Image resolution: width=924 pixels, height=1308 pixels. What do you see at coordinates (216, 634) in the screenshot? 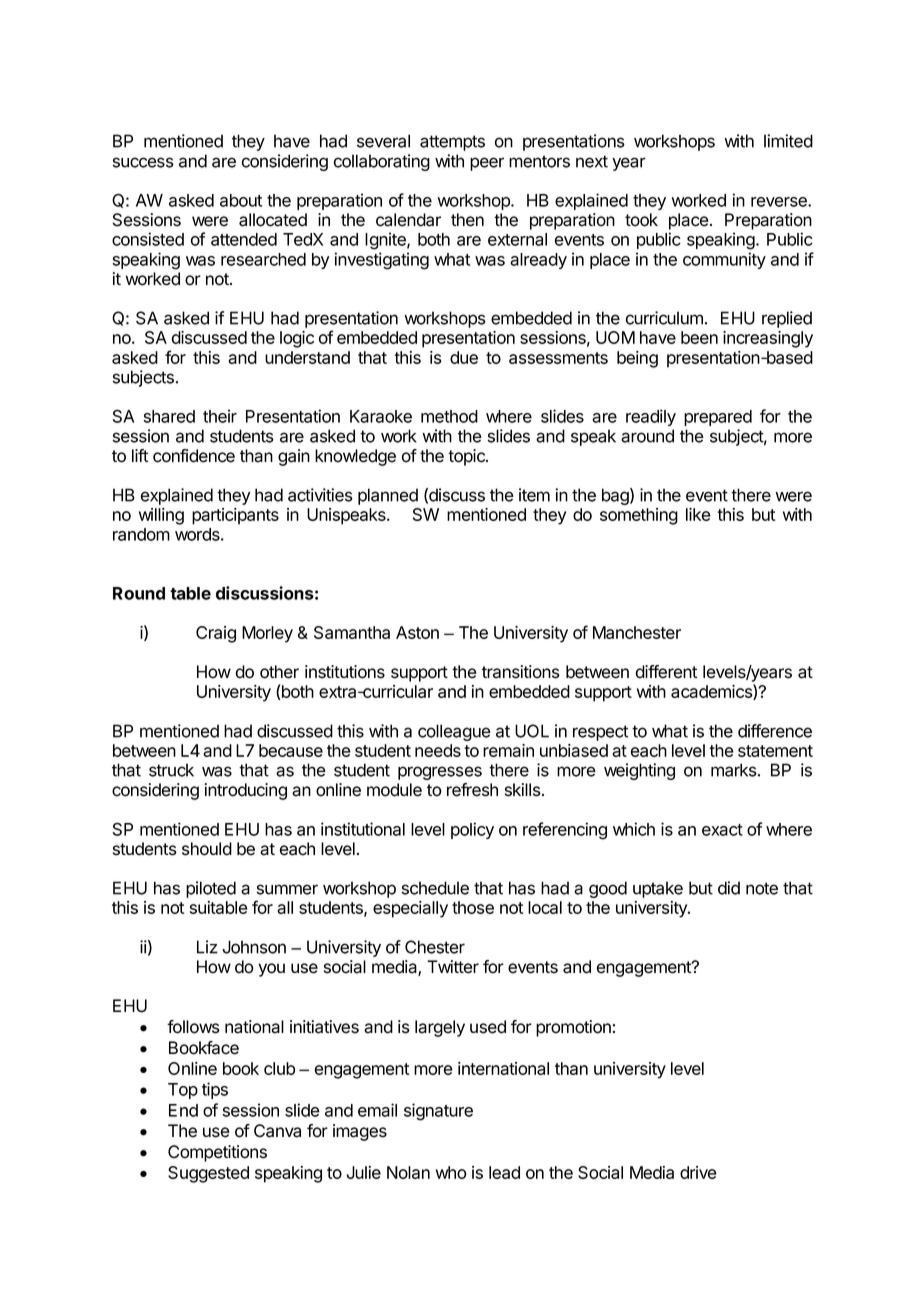
I see `Craig` at bounding box center [216, 634].
